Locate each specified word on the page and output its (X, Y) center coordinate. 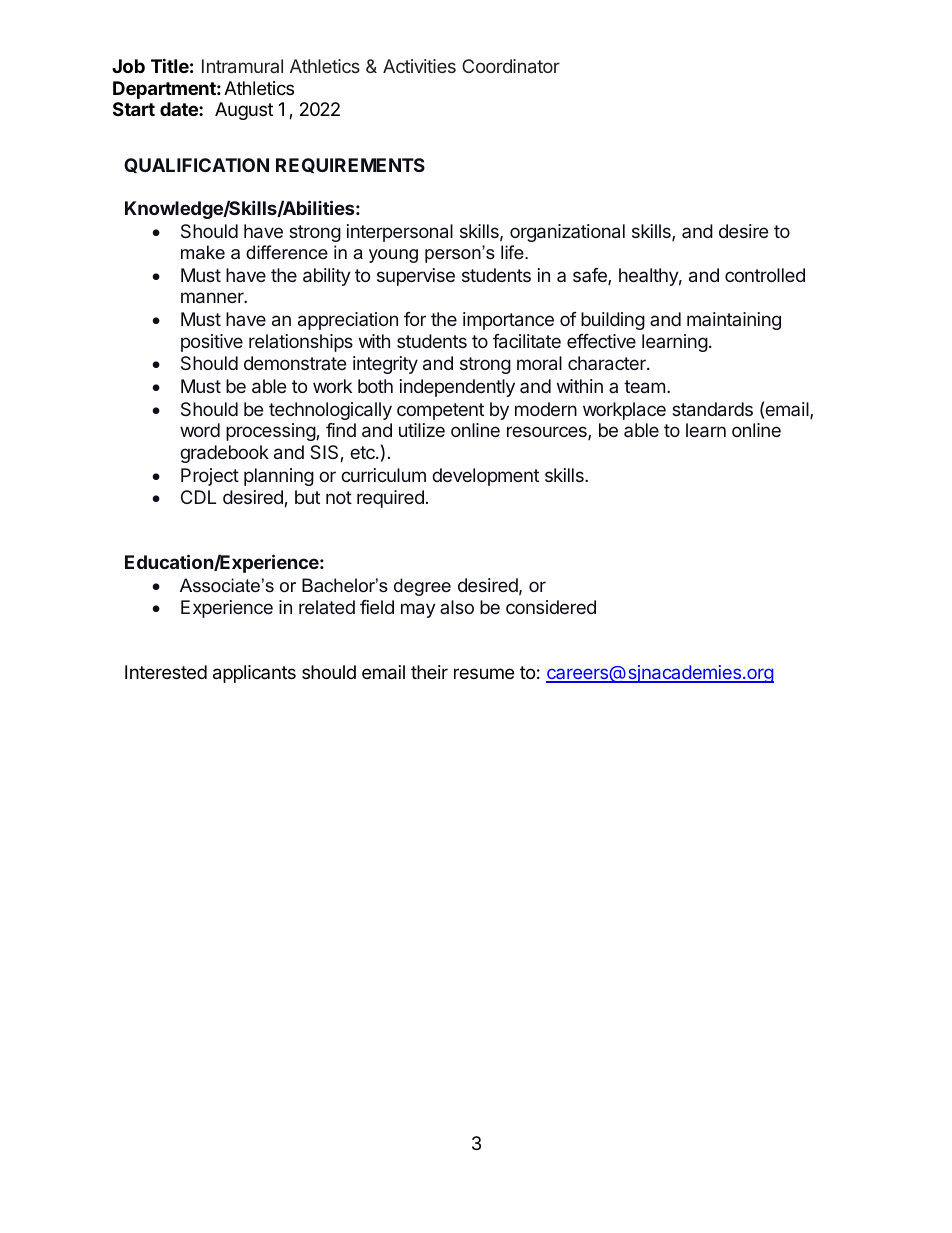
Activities (419, 66)
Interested (166, 672)
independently (457, 388)
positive (212, 343)
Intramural (242, 66)
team (644, 386)
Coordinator (511, 66)
